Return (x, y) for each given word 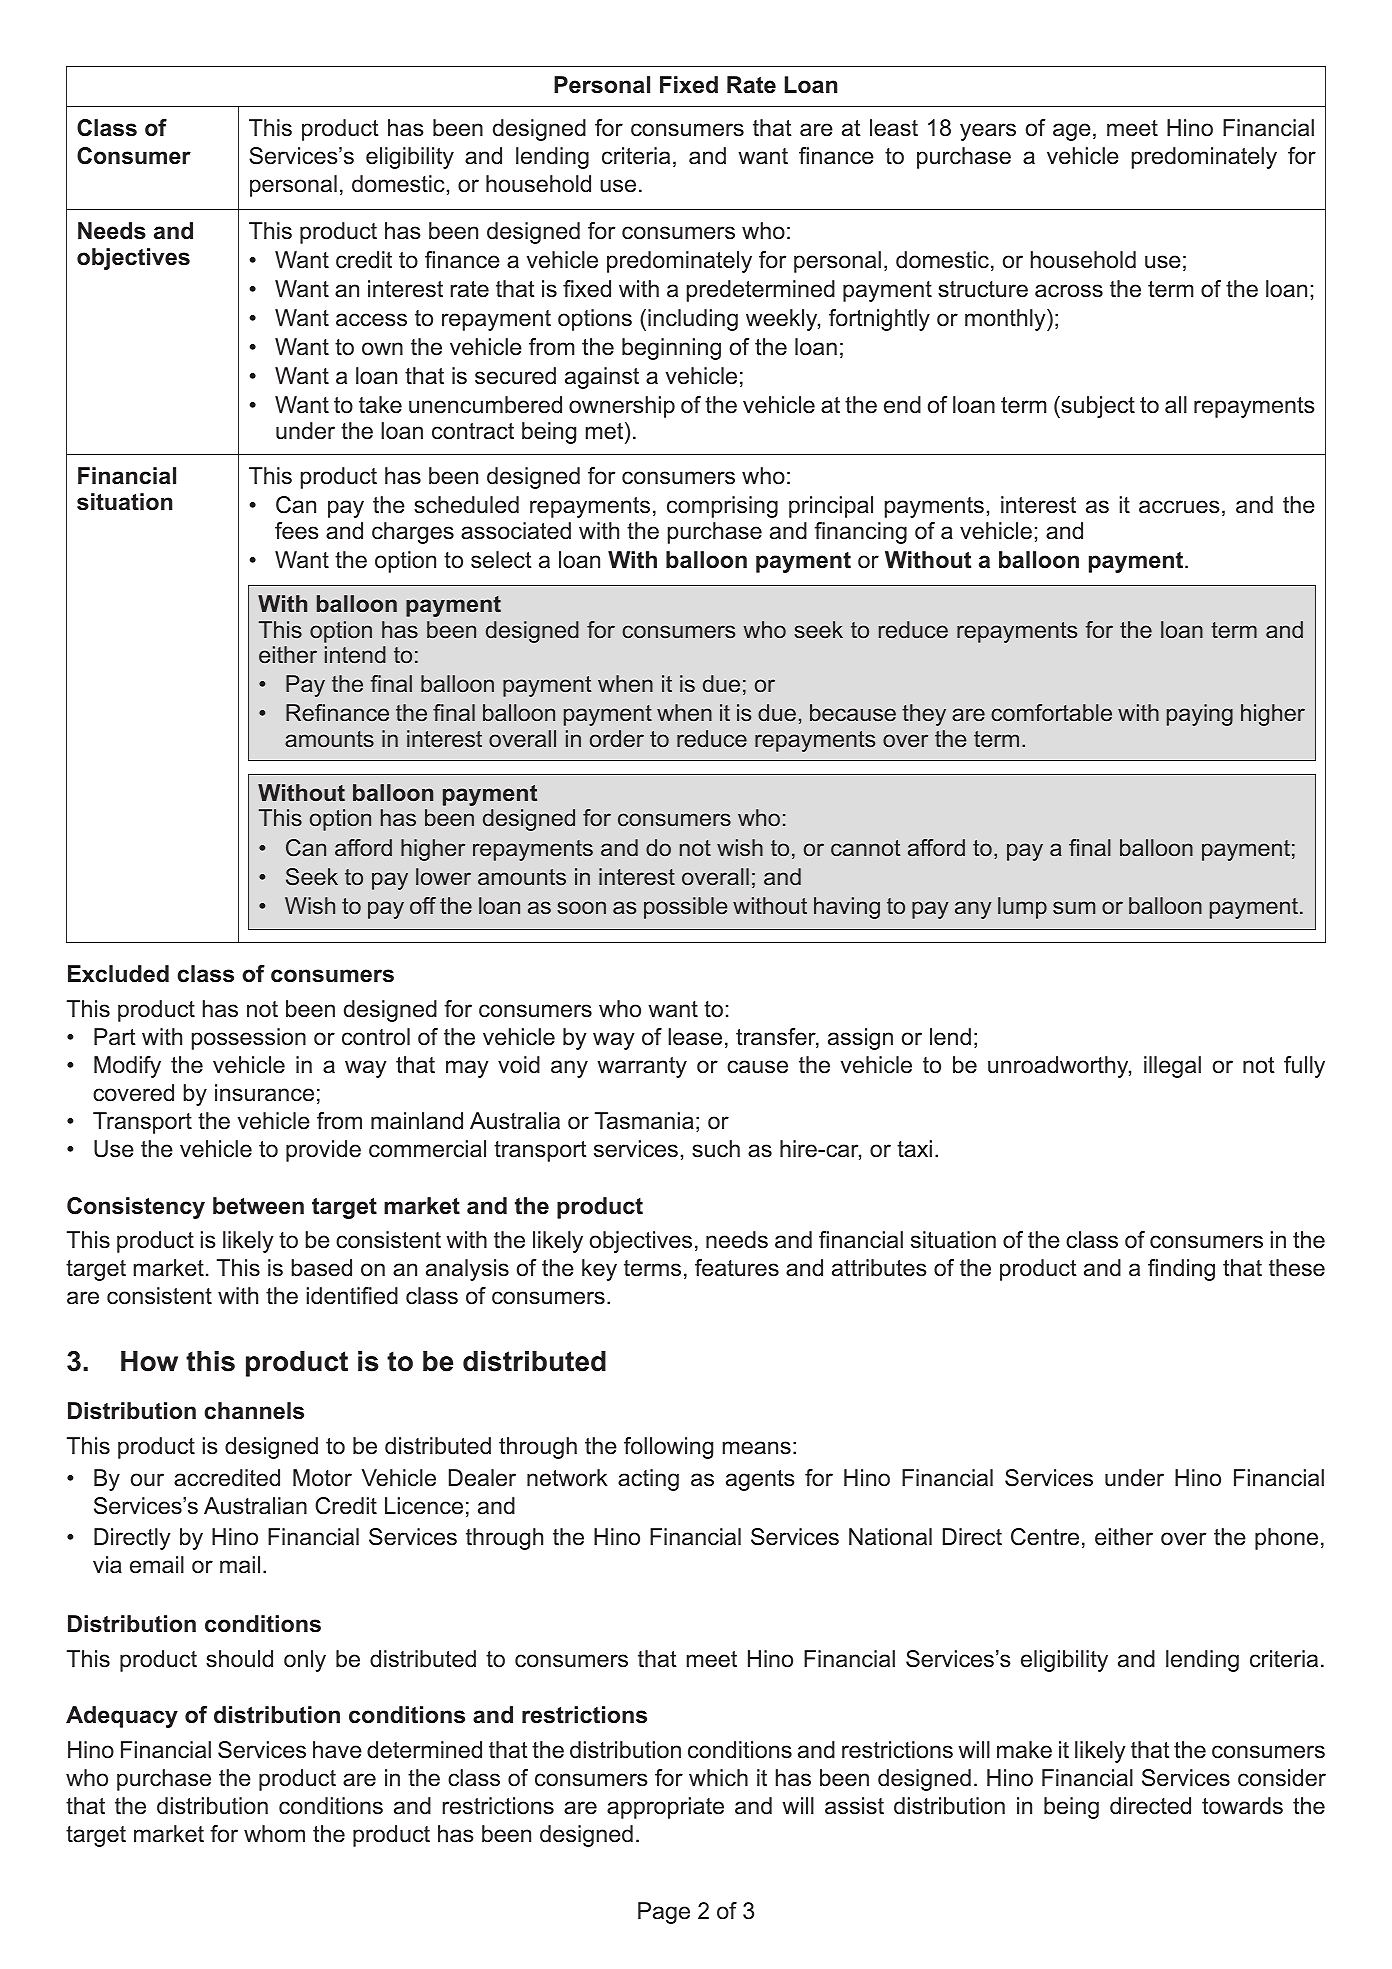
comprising (722, 507)
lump (1022, 908)
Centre (1045, 1537)
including (693, 320)
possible (686, 908)
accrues (1179, 507)
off (423, 905)
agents (760, 1480)
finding (1181, 1270)
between (258, 1206)
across (1069, 291)
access (371, 320)
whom (274, 1834)
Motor (322, 1478)
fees (297, 531)
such (716, 1149)
